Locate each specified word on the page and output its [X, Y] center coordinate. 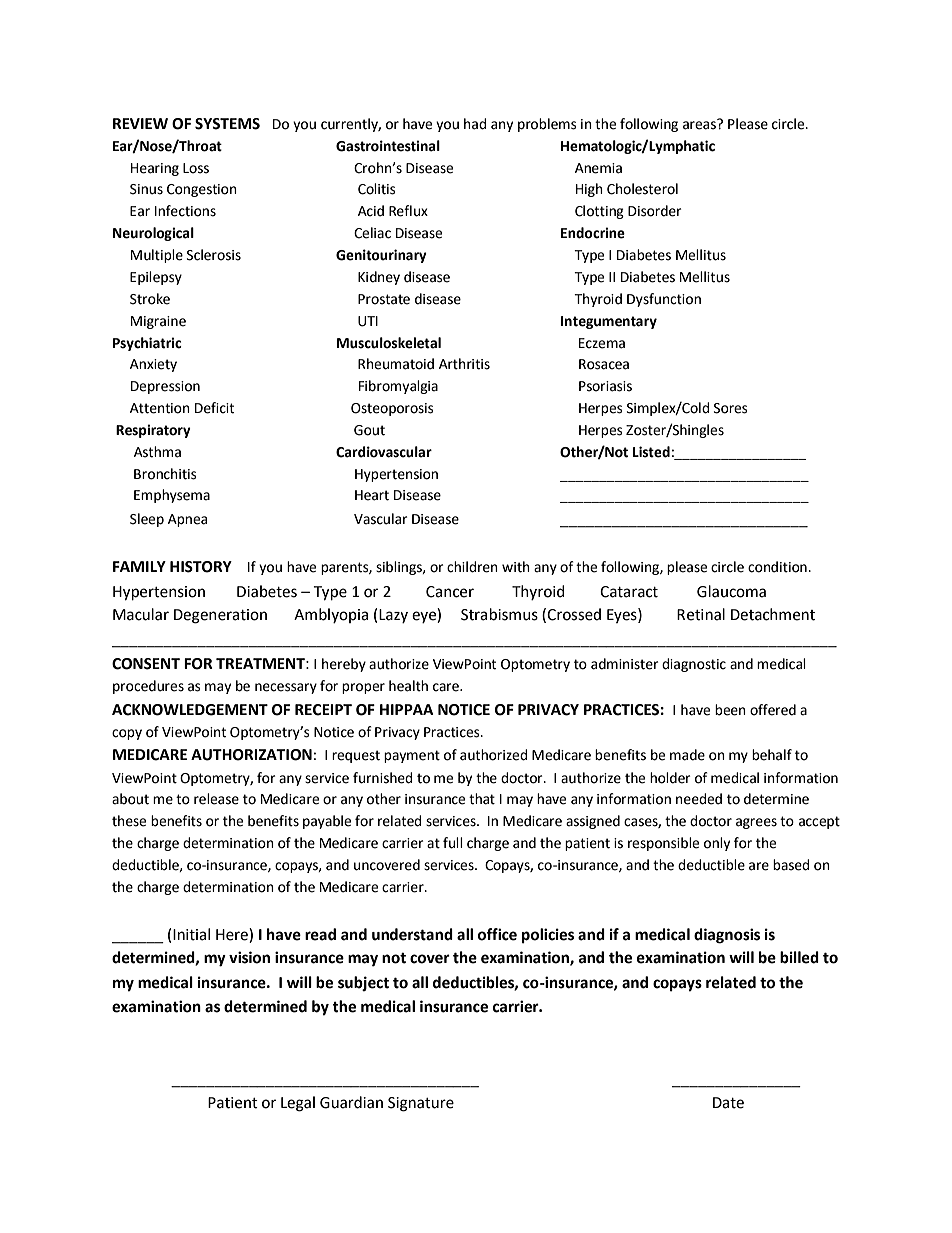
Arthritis [464, 364]
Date [728, 1103]
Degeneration [220, 616]
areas [700, 124]
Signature [421, 1104]
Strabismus [499, 614]
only [717, 844]
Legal [298, 1104]
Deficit [214, 408]
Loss [196, 168]
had [475, 124]
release [216, 799]
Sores [731, 408]
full [453, 843]
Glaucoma [731, 591]
